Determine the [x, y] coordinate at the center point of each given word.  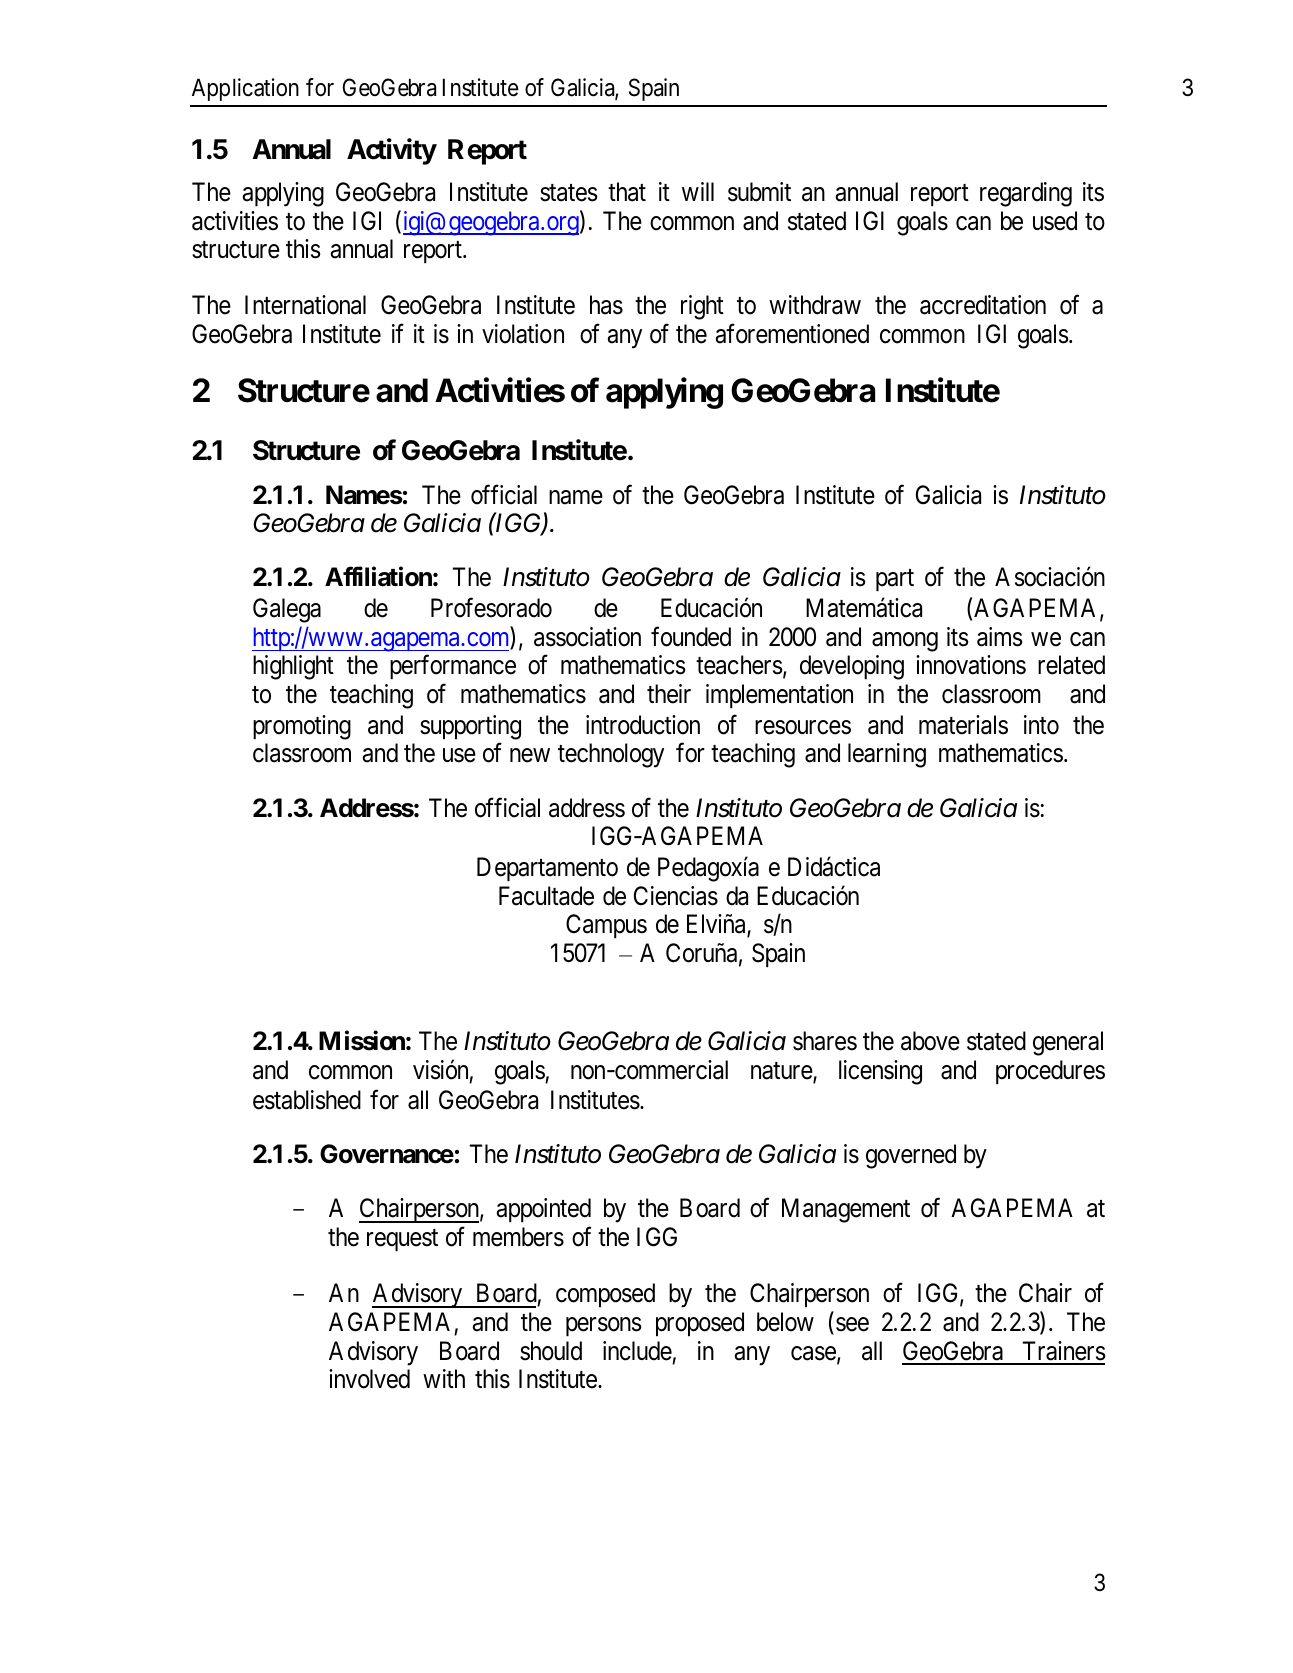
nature [782, 1072]
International [305, 305]
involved [369, 1379]
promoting [302, 727]
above [930, 1041]
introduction [643, 725]
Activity [392, 151]
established [307, 1100]
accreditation [983, 305]
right [702, 307]
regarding [1026, 194]
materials [963, 725]
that [627, 192]
